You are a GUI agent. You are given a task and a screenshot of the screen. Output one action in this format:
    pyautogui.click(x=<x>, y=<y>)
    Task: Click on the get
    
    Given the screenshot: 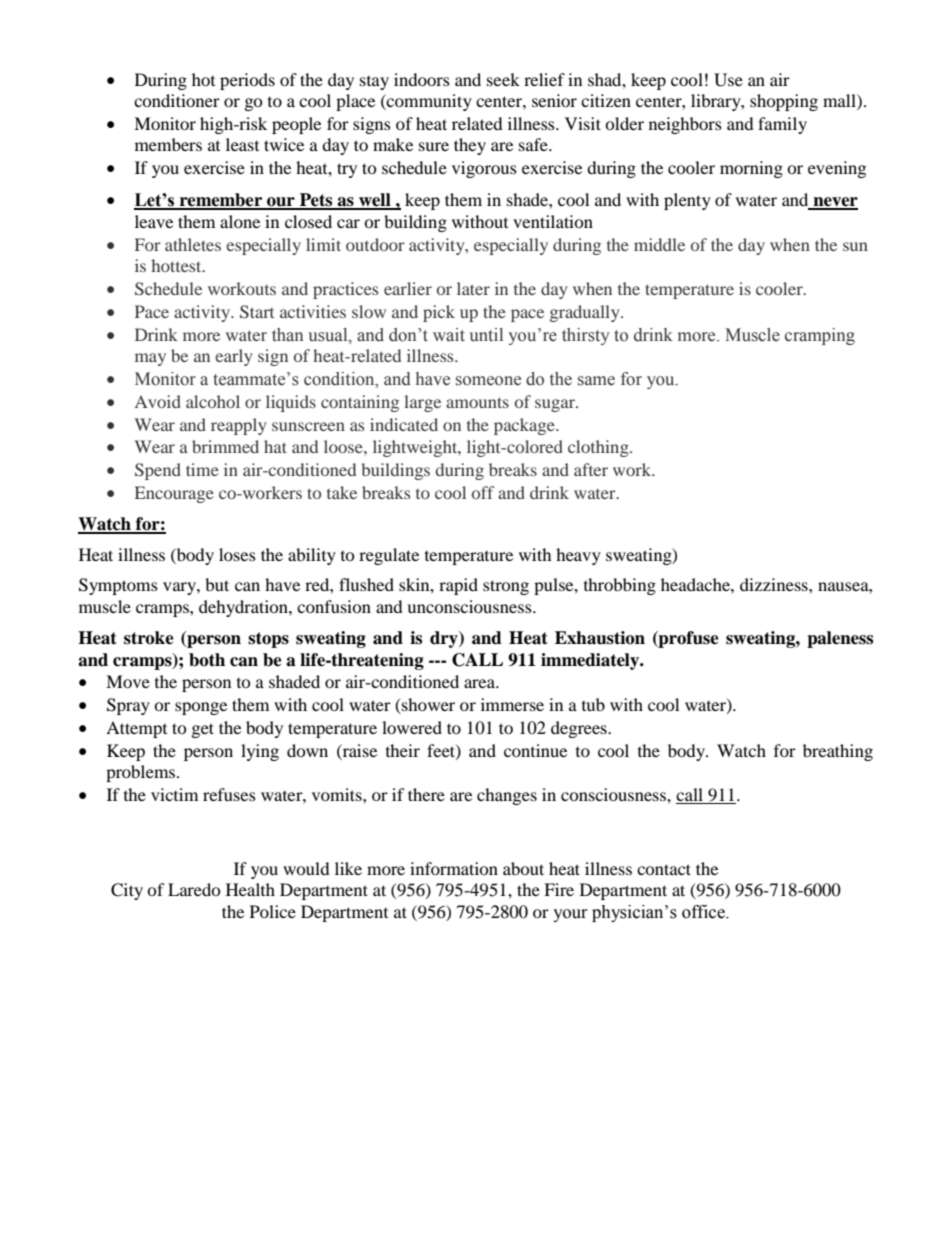 What is the action you would take?
    pyautogui.click(x=203, y=730)
